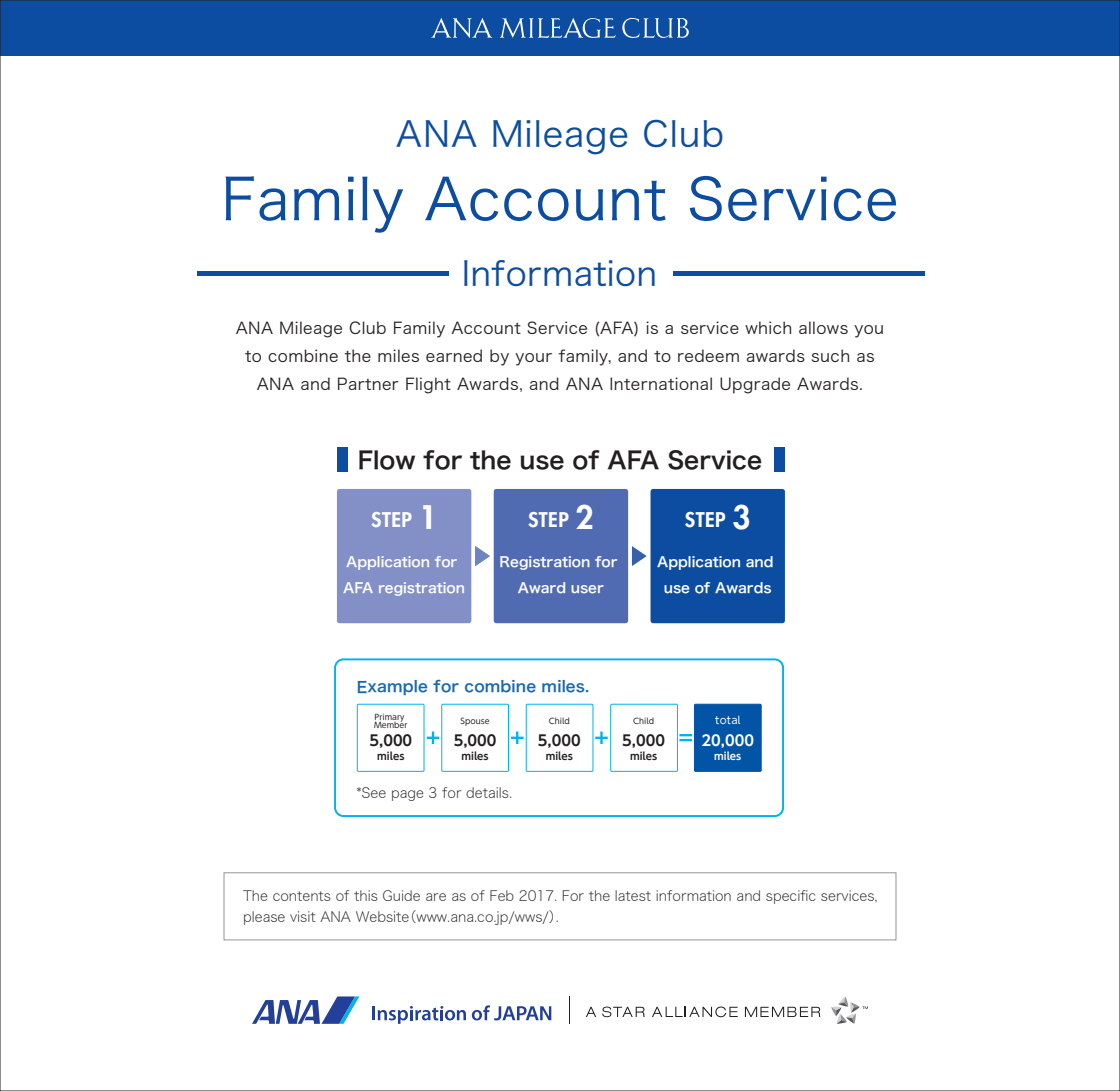  Describe the element at coordinates (768, 327) in the page. I see `which` at that location.
